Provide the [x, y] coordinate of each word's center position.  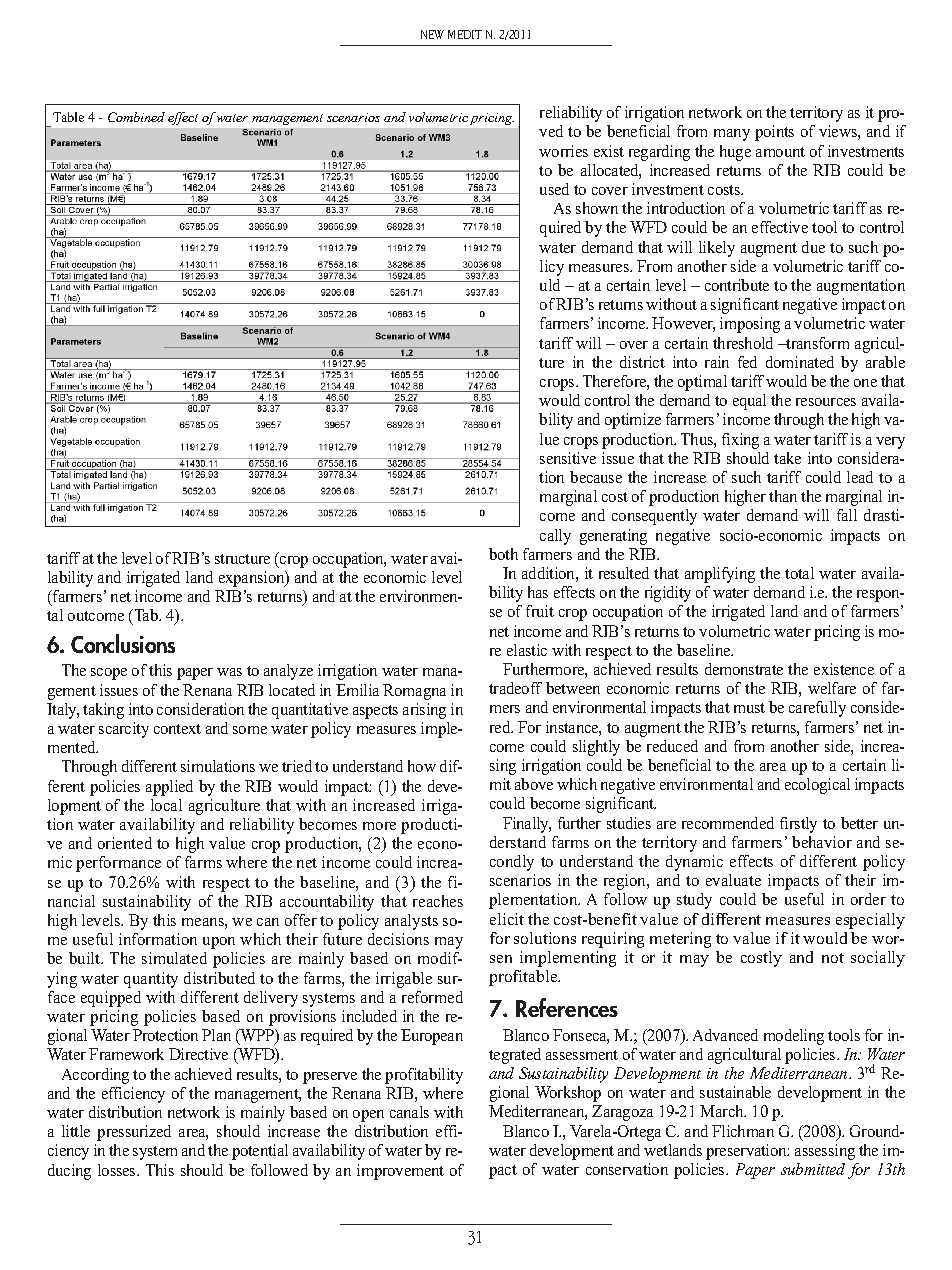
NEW [432, 34]
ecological [817, 786]
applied [169, 788]
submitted [813, 1169]
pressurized [134, 1133]
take [787, 458]
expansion [253, 579]
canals [409, 1112]
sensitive [568, 458]
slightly [596, 748]
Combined [136, 117]
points [774, 133]
